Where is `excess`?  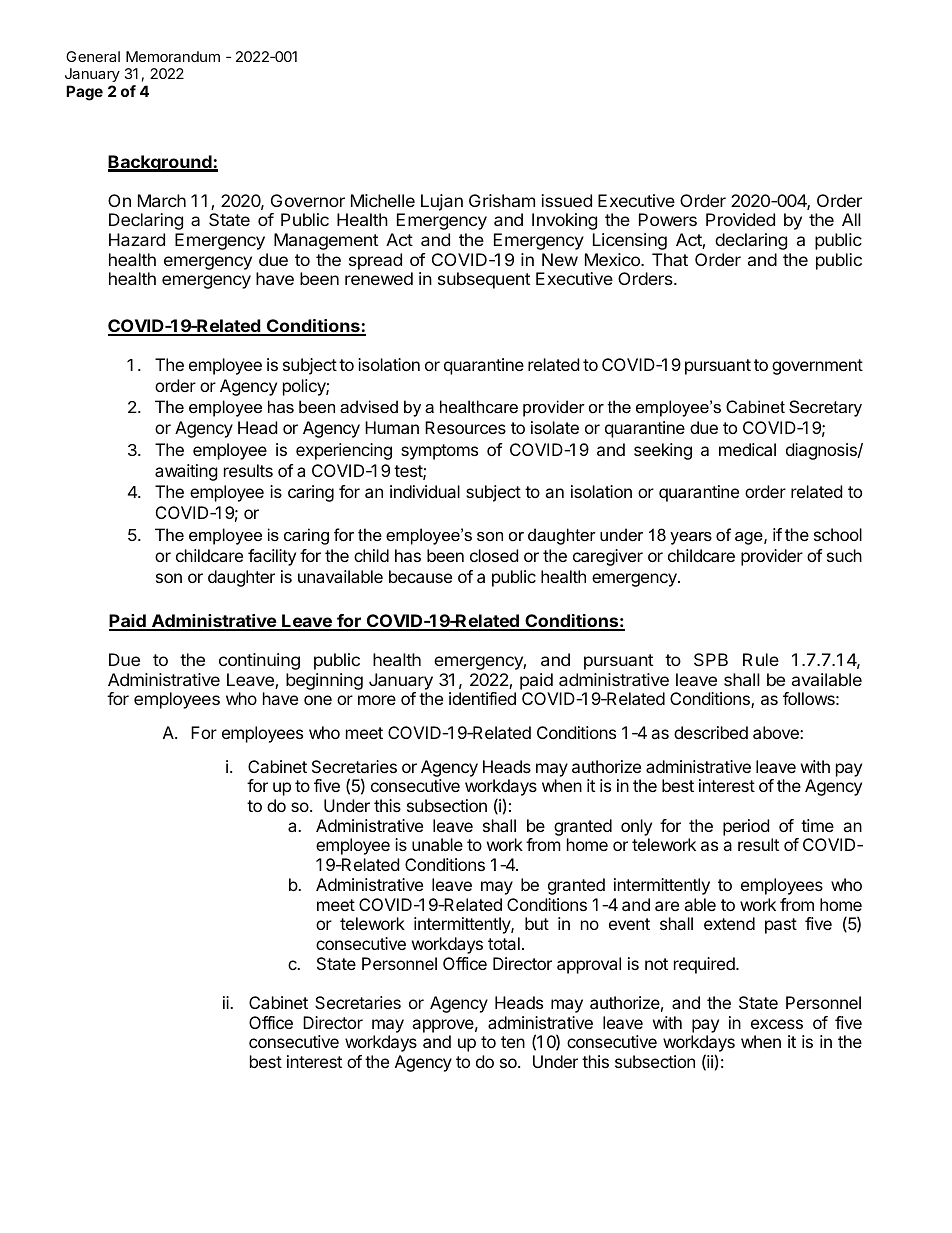 excess is located at coordinates (777, 1024).
